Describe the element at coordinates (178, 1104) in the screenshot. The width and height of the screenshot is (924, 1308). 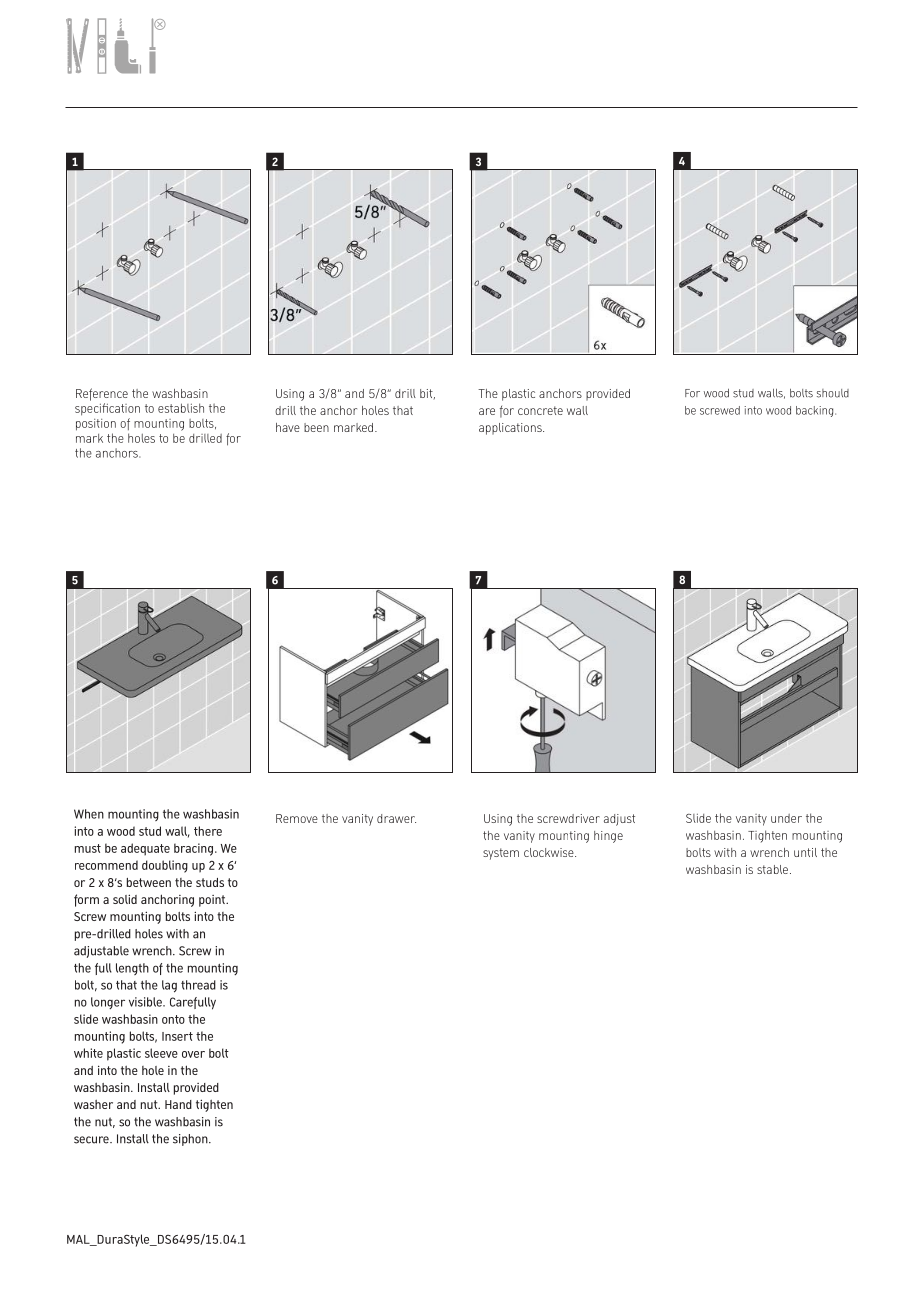
I see `Hand` at that location.
